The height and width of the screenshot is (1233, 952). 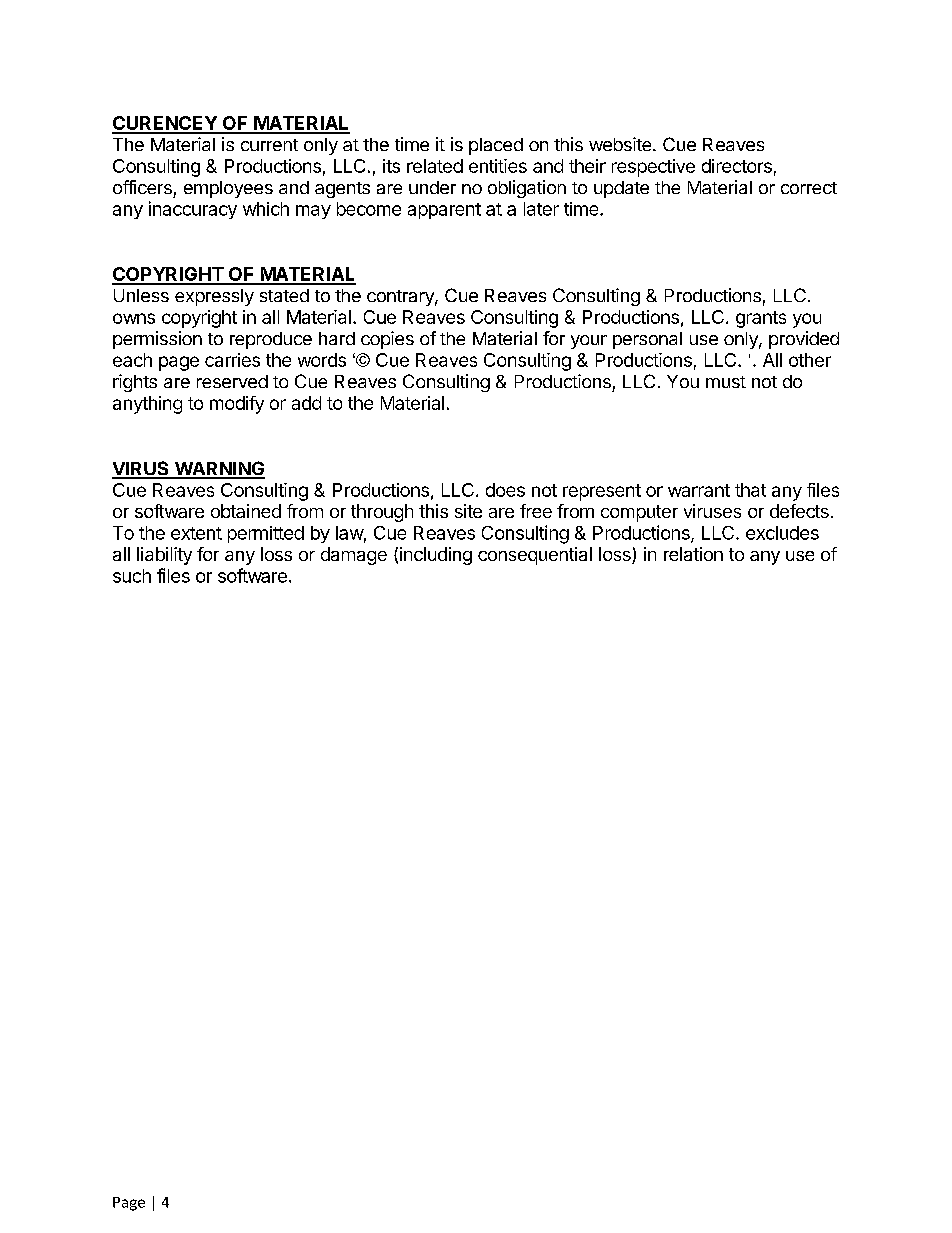 I want to click on consequential, so click(x=535, y=556).
